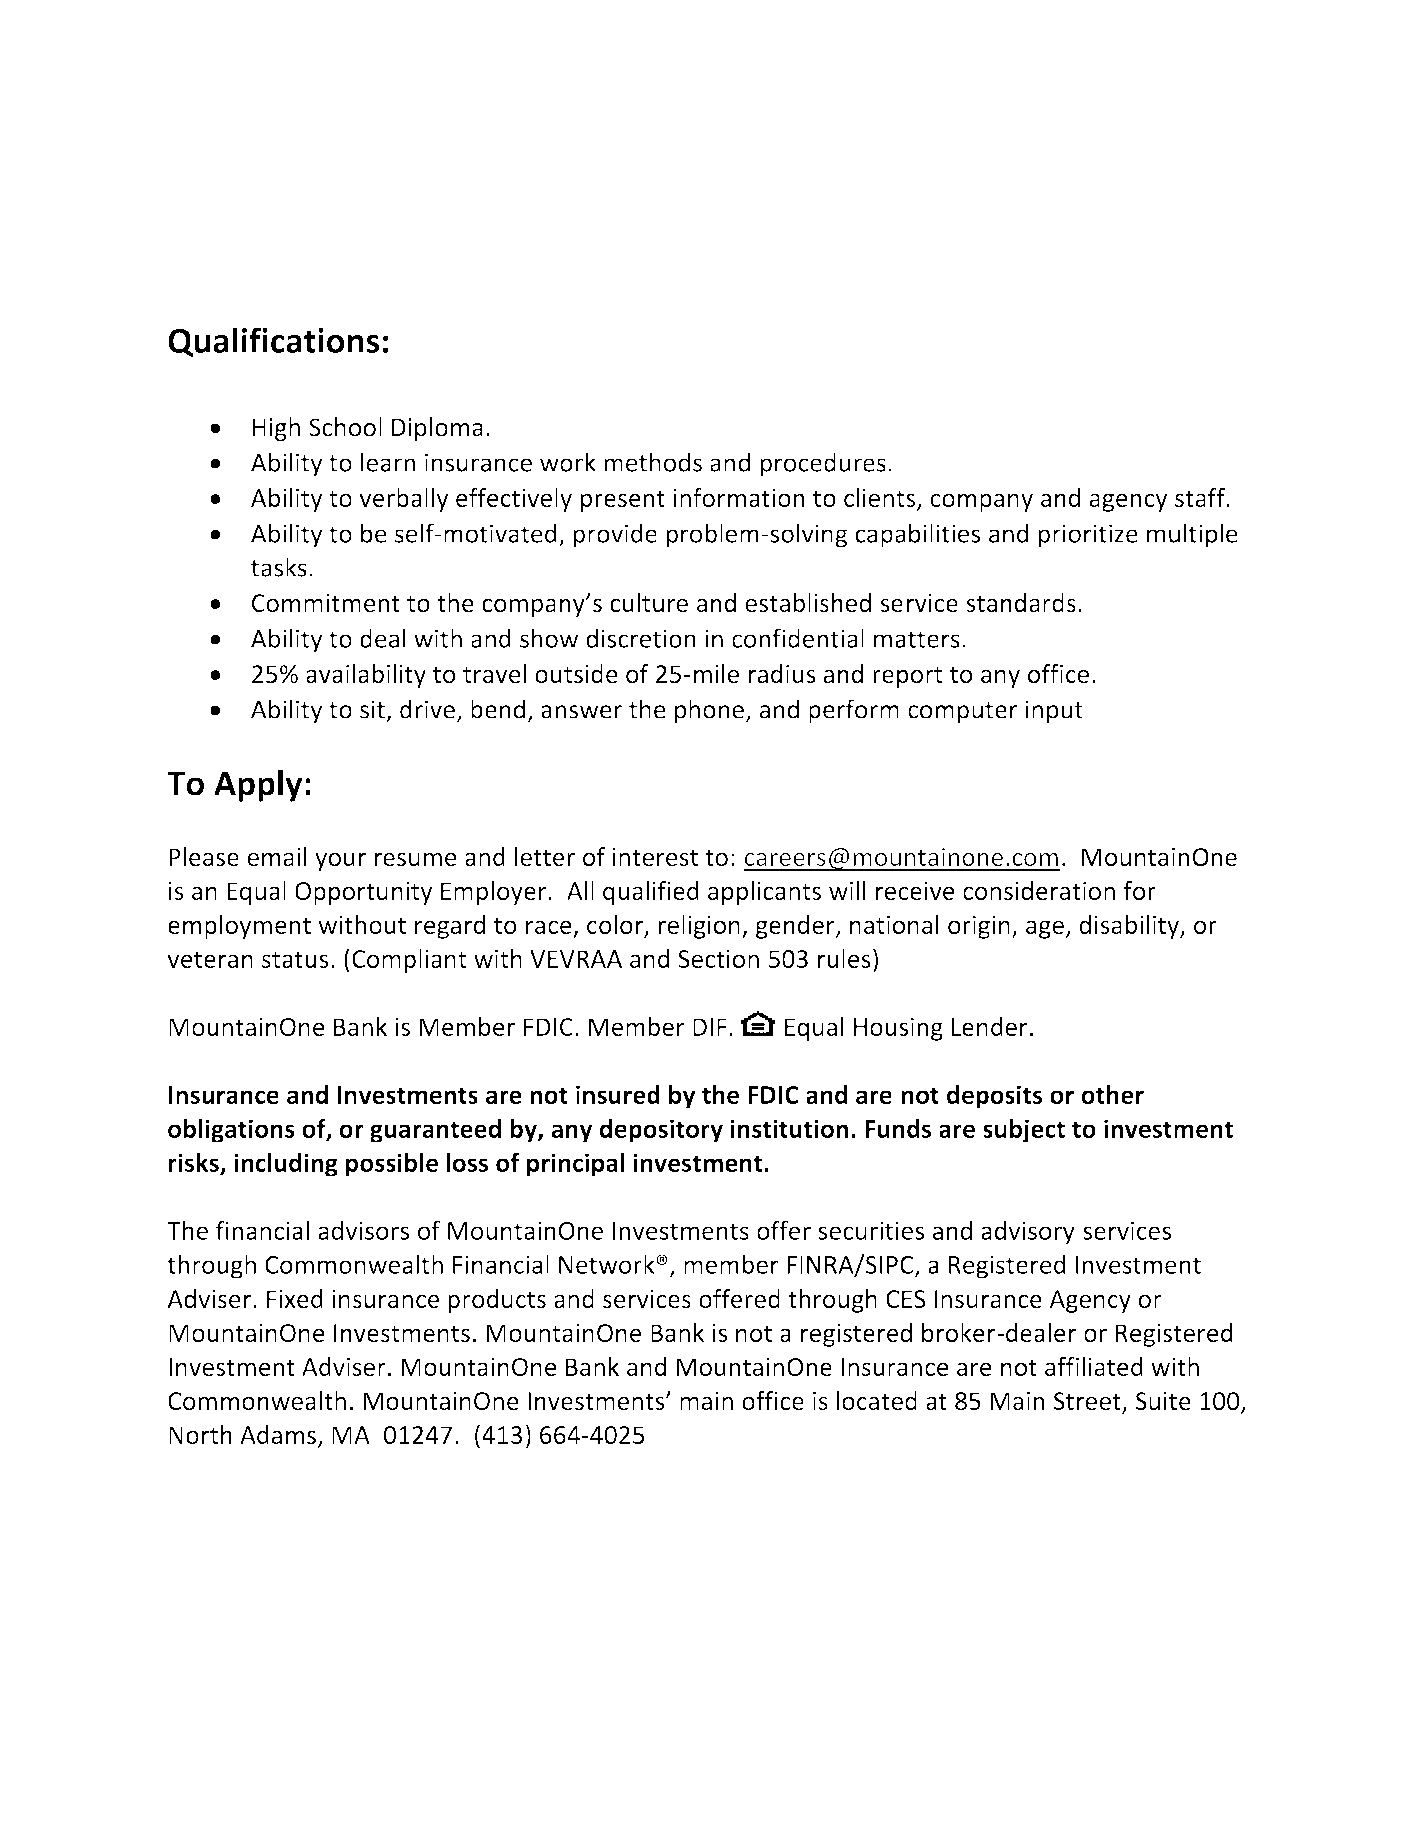 The image size is (1420, 1838). What do you see at coordinates (661, 1131) in the screenshot?
I see `depository` at bounding box center [661, 1131].
